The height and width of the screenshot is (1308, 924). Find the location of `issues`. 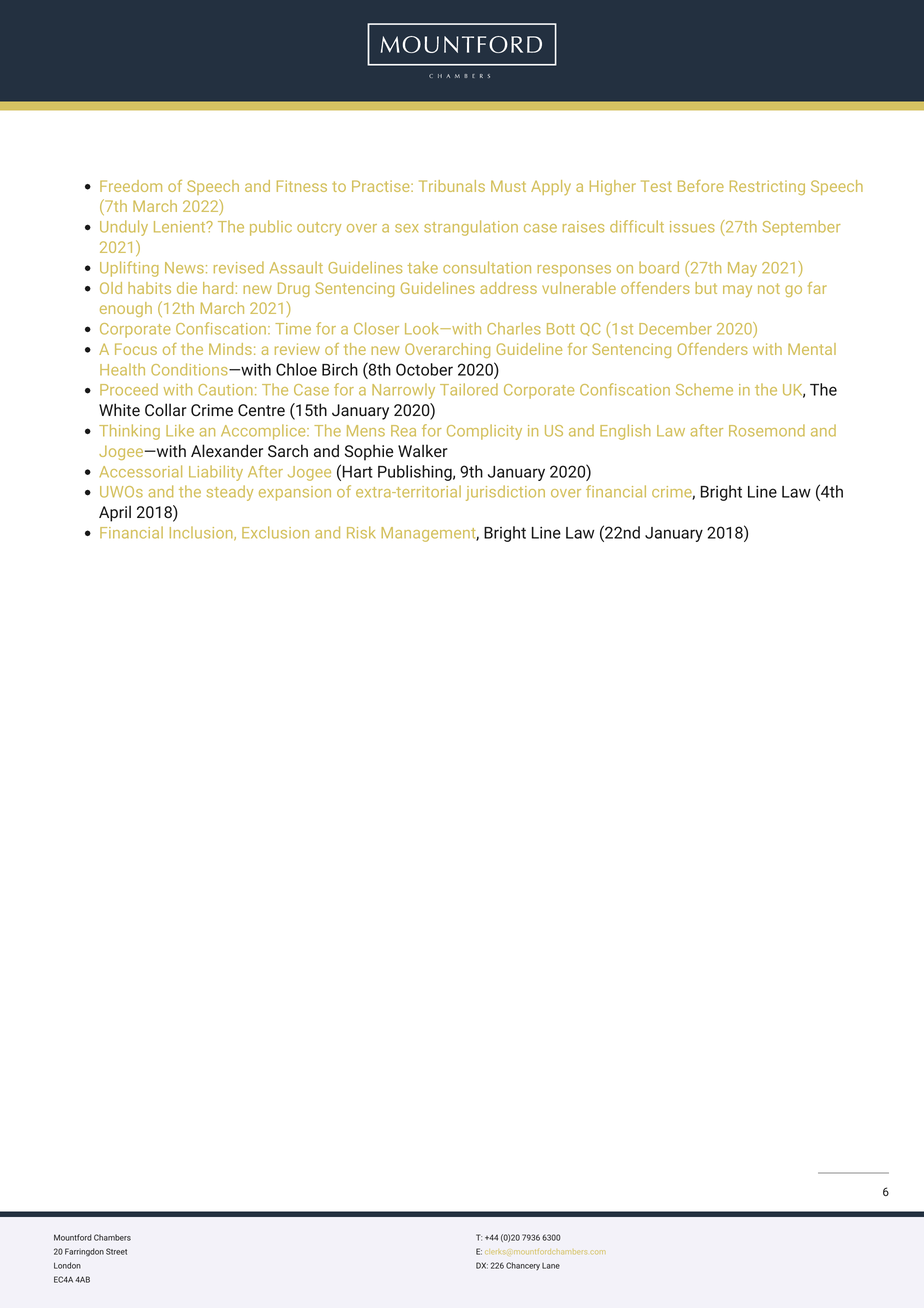

issues is located at coordinates (692, 227).
